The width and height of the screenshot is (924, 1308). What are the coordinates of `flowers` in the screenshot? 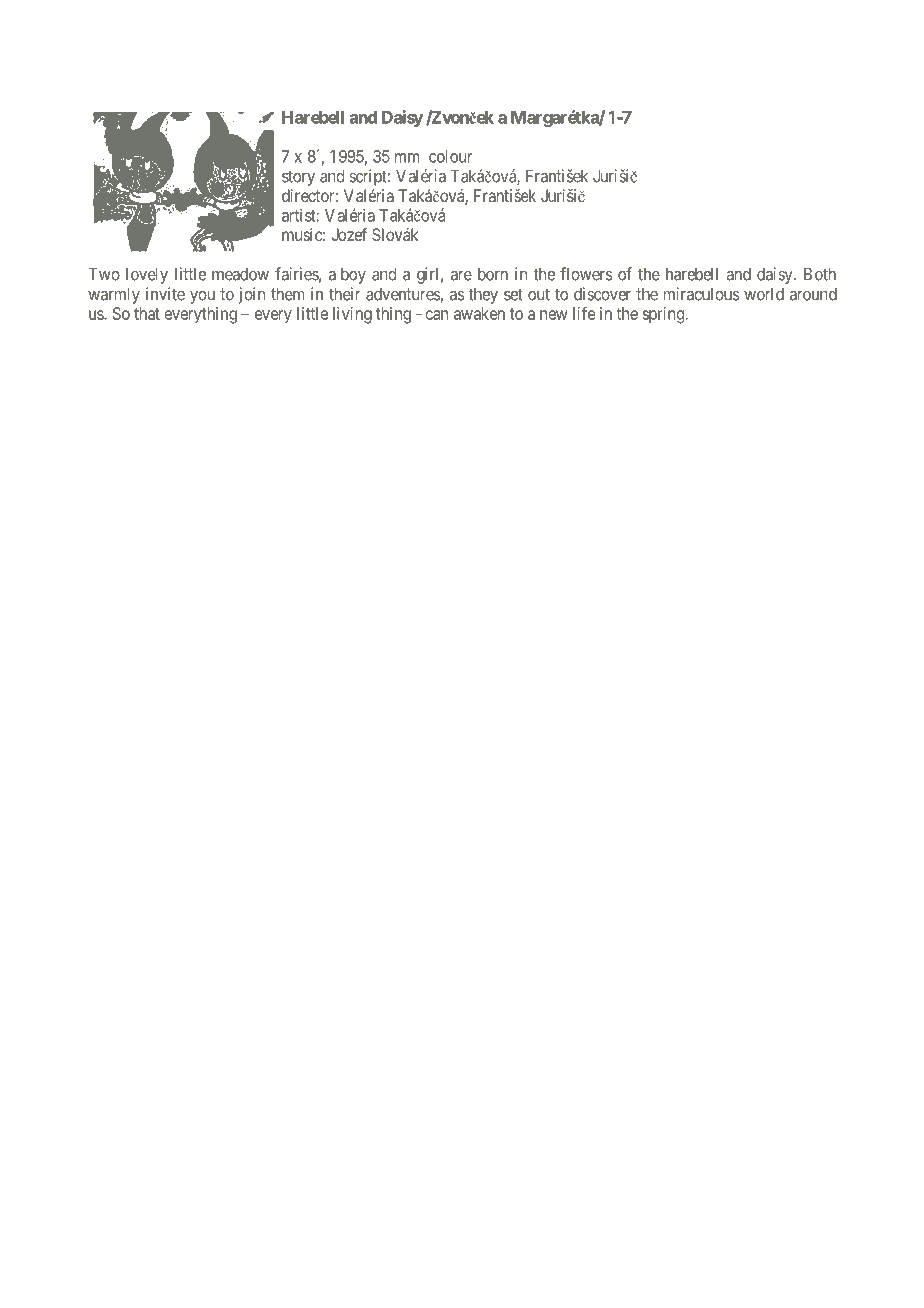 It's located at (586, 274).
